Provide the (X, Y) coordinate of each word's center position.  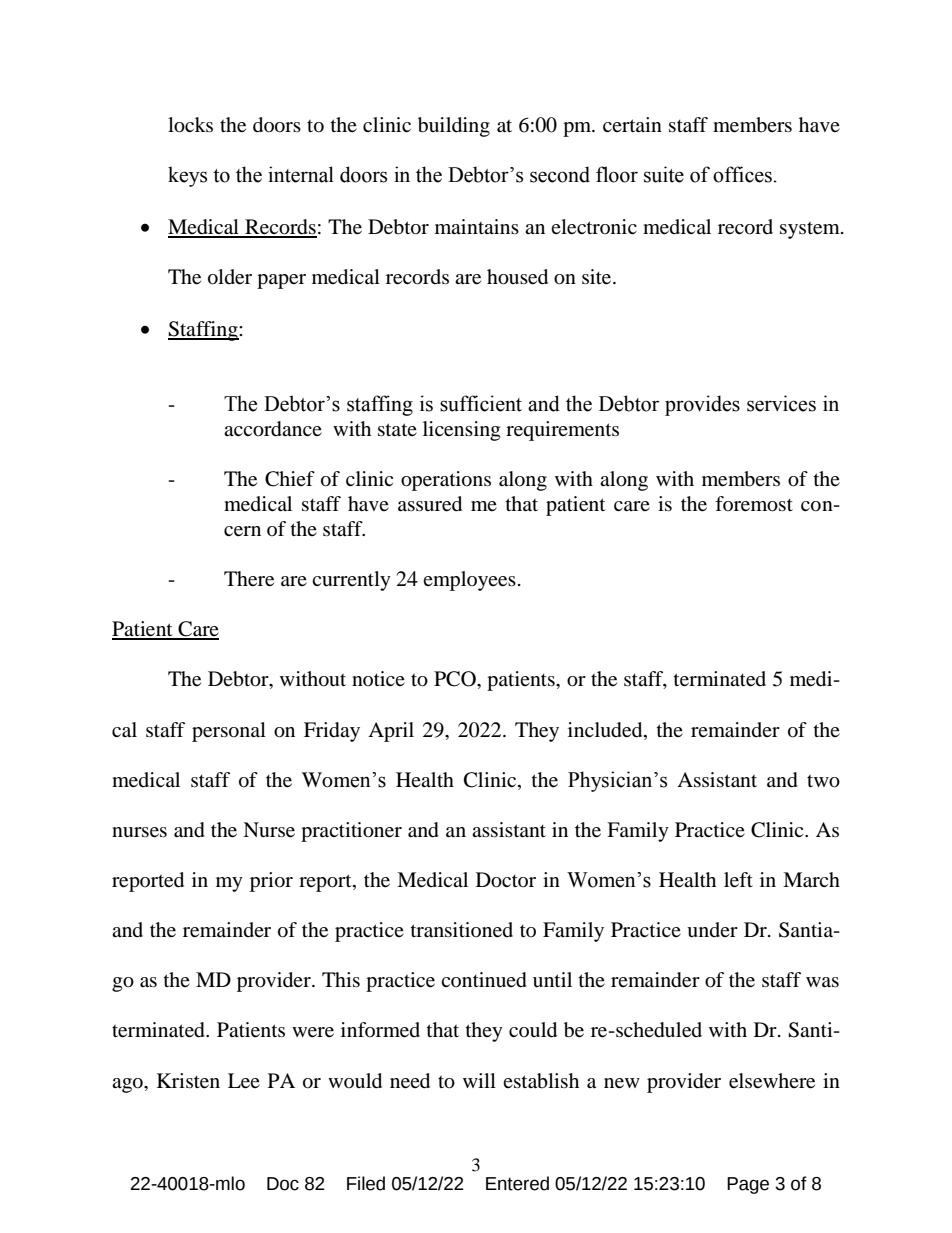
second (560, 174)
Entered (517, 1183)
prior (271, 882)
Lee (244, 1081)
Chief (290, 479)
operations (446, 481)
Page (748, 1185)
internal (301, 174)
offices (742, 174)
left (738, 880)
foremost (754, 504)
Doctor (506, 880)
